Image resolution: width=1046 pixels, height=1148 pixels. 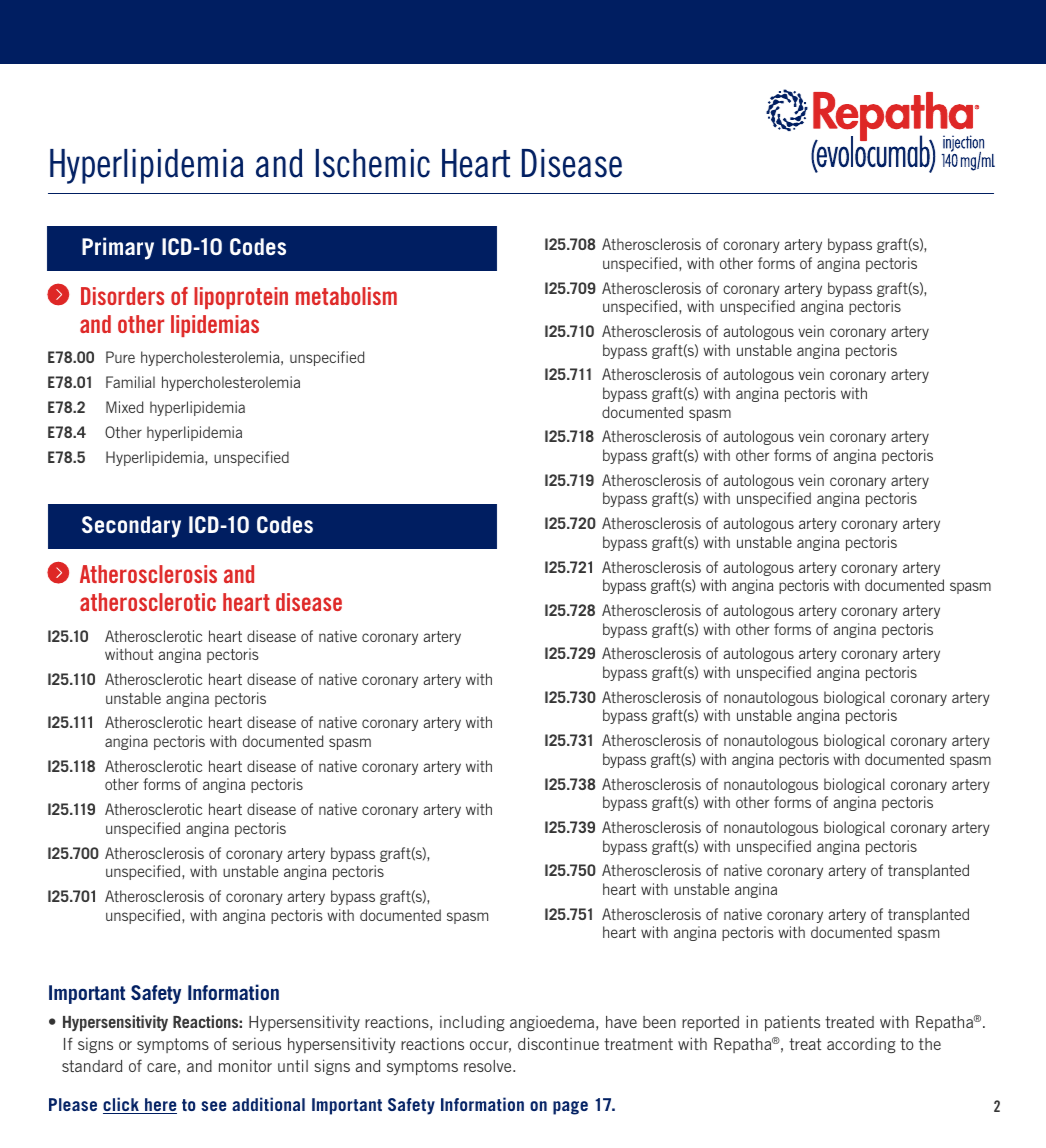 What do you see at coordinates (125, 407) in the document?
I see `Mixed` at bounding box center [125, 407].
